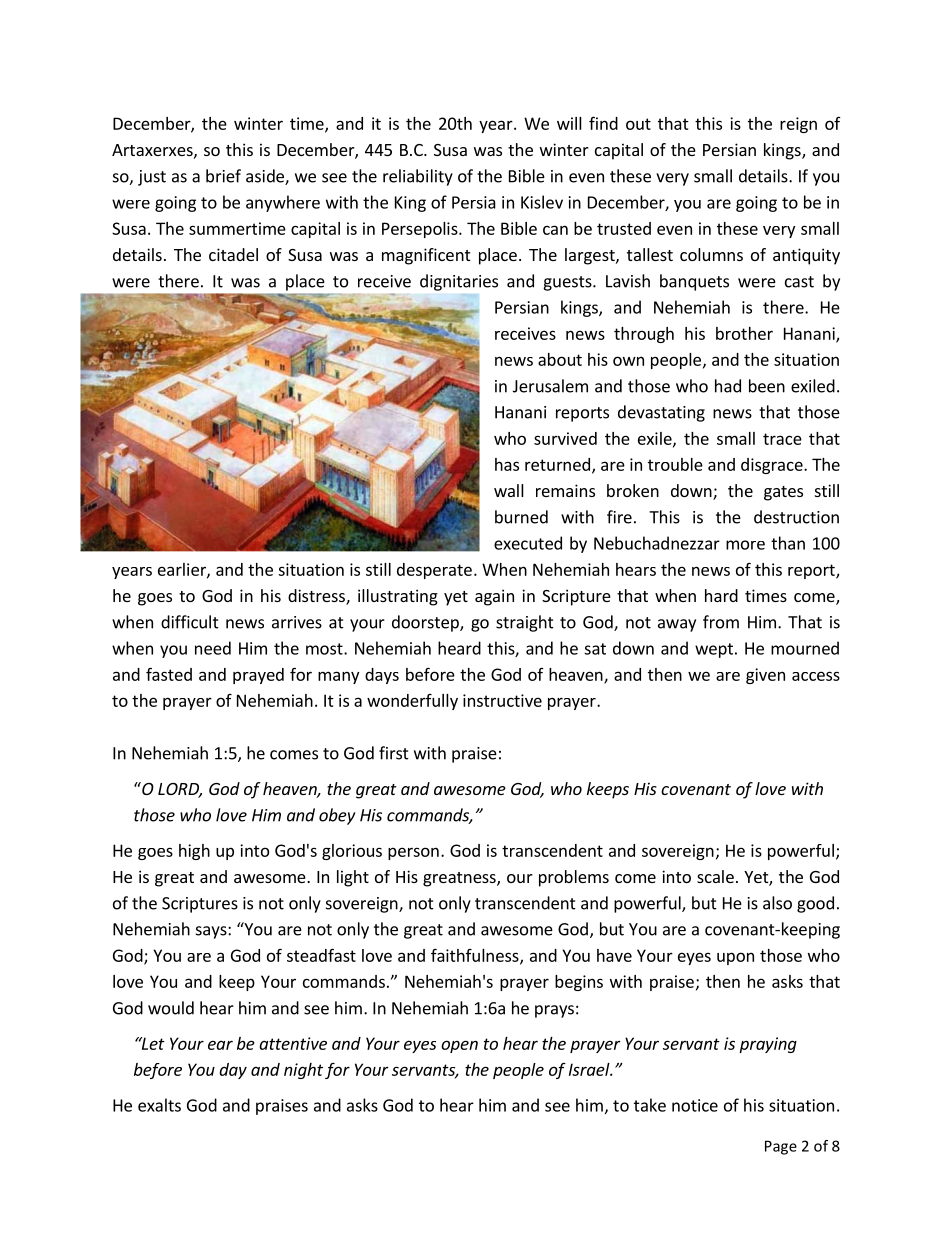 Image resolution: width=952 pixels, height=1233 pixels. Describe the element at coordinates (767, 386) in the screenshot. I see `been` at that location.
